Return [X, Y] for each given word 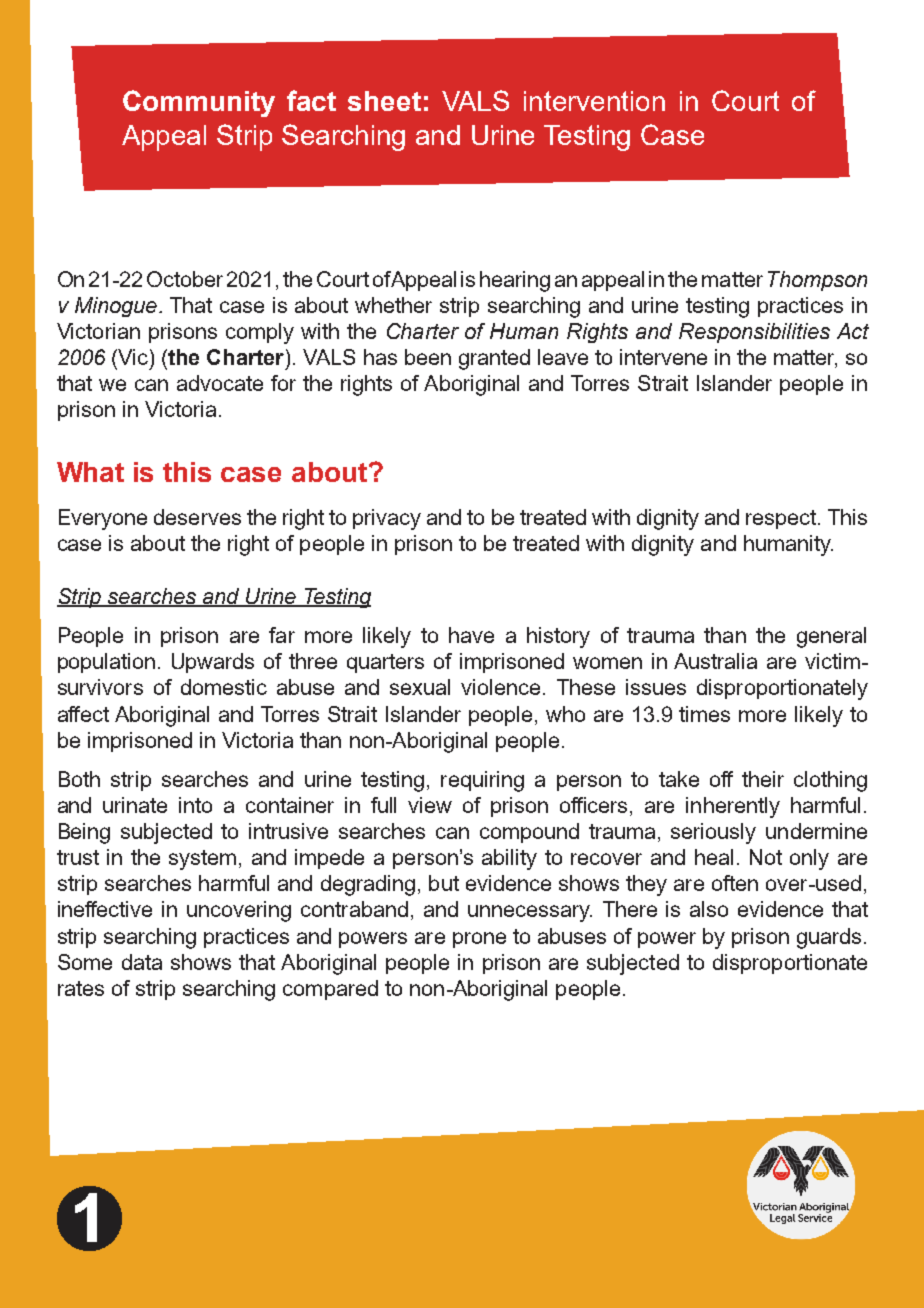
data [142, 962]
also [709, 909]
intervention [594, 101]
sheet [384, 101]
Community [199, 103]
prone [479, 940]
